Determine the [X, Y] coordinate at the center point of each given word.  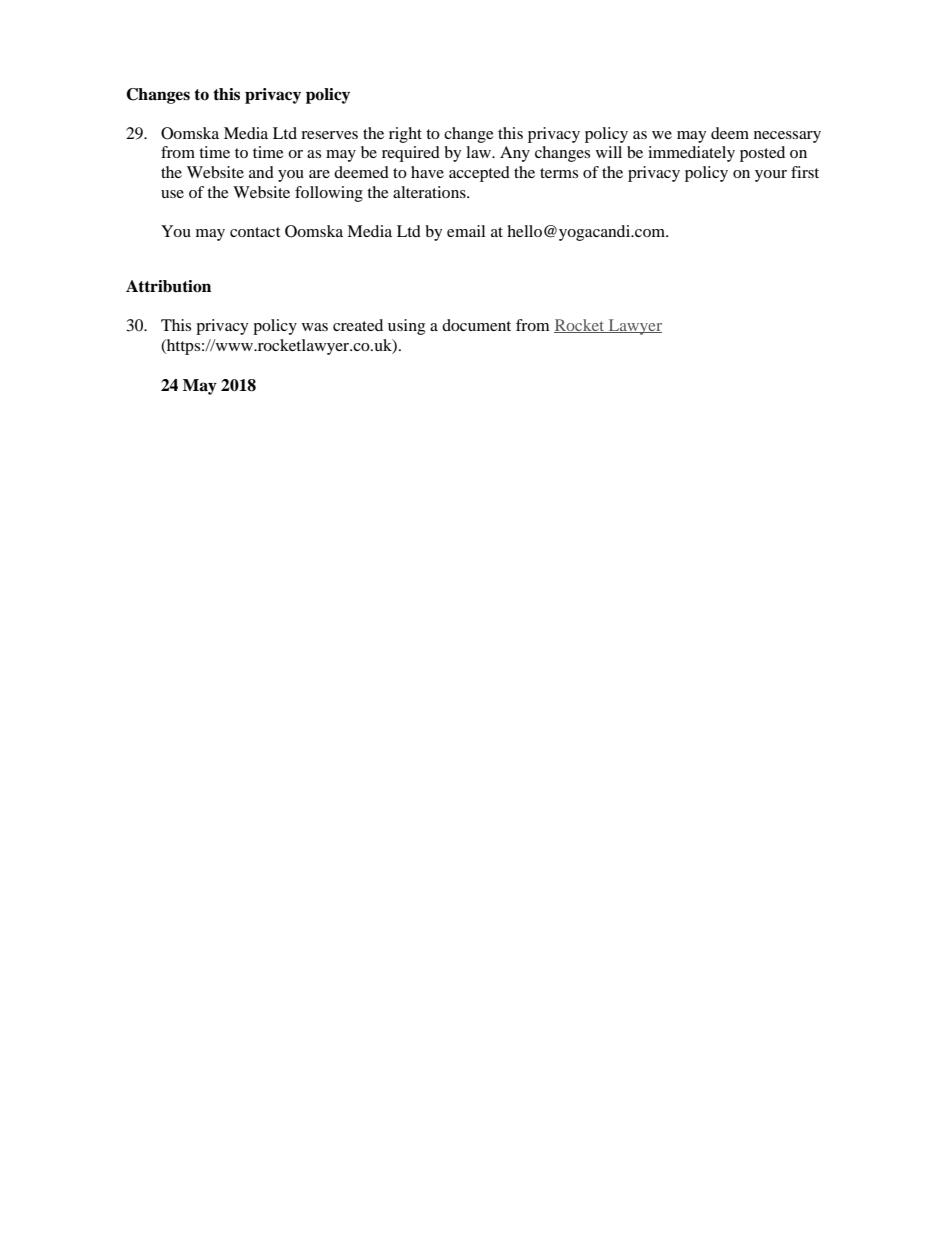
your [771, 176]
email [466, 231]
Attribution [168, 286]
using [406, 327]
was [315, 327]
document [476, 325]
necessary [787, 137]
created [358, 325]
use [172, 194]
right [405, 135]
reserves [329, 135]
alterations [430, 192]
